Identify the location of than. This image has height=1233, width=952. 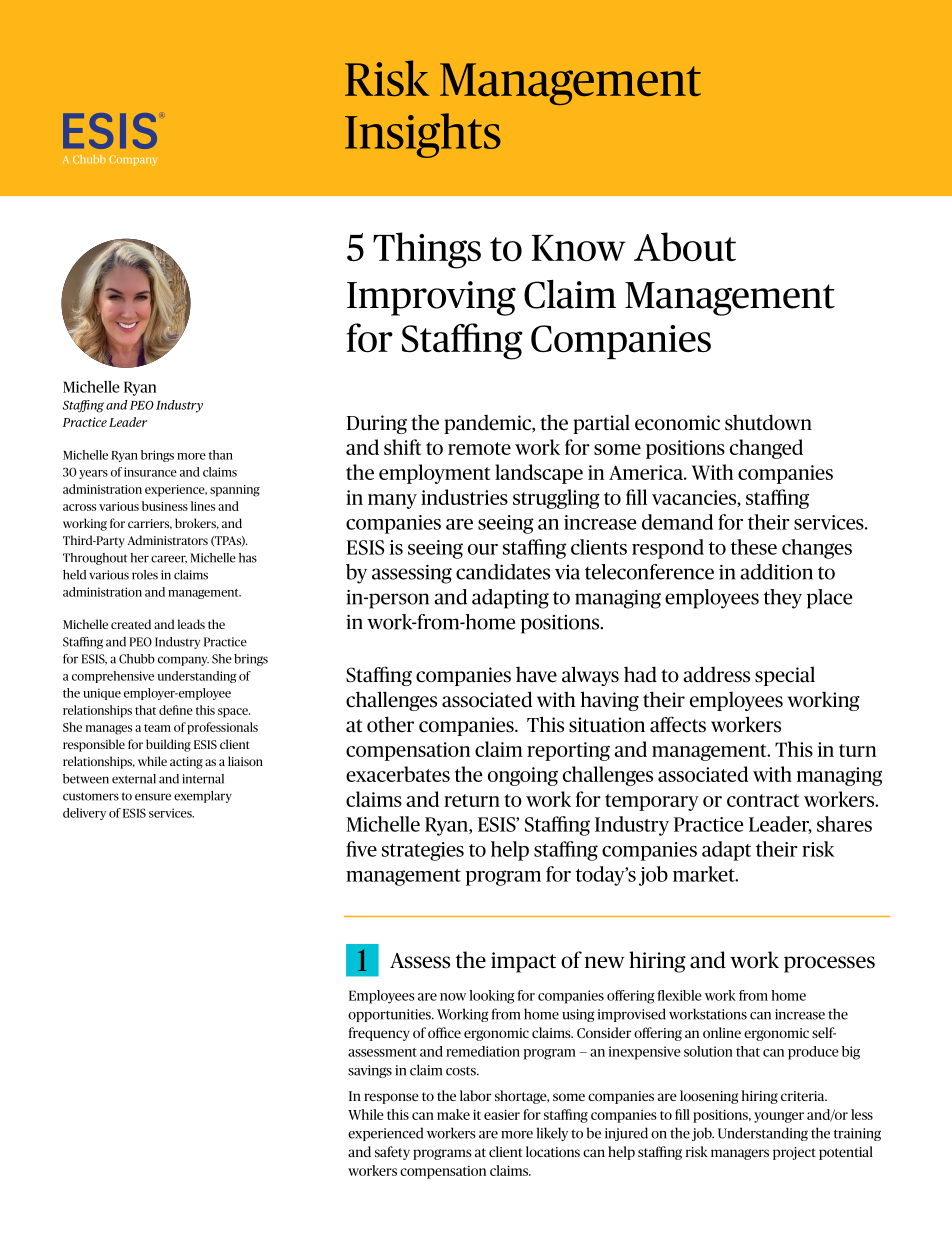
(221, 455).
